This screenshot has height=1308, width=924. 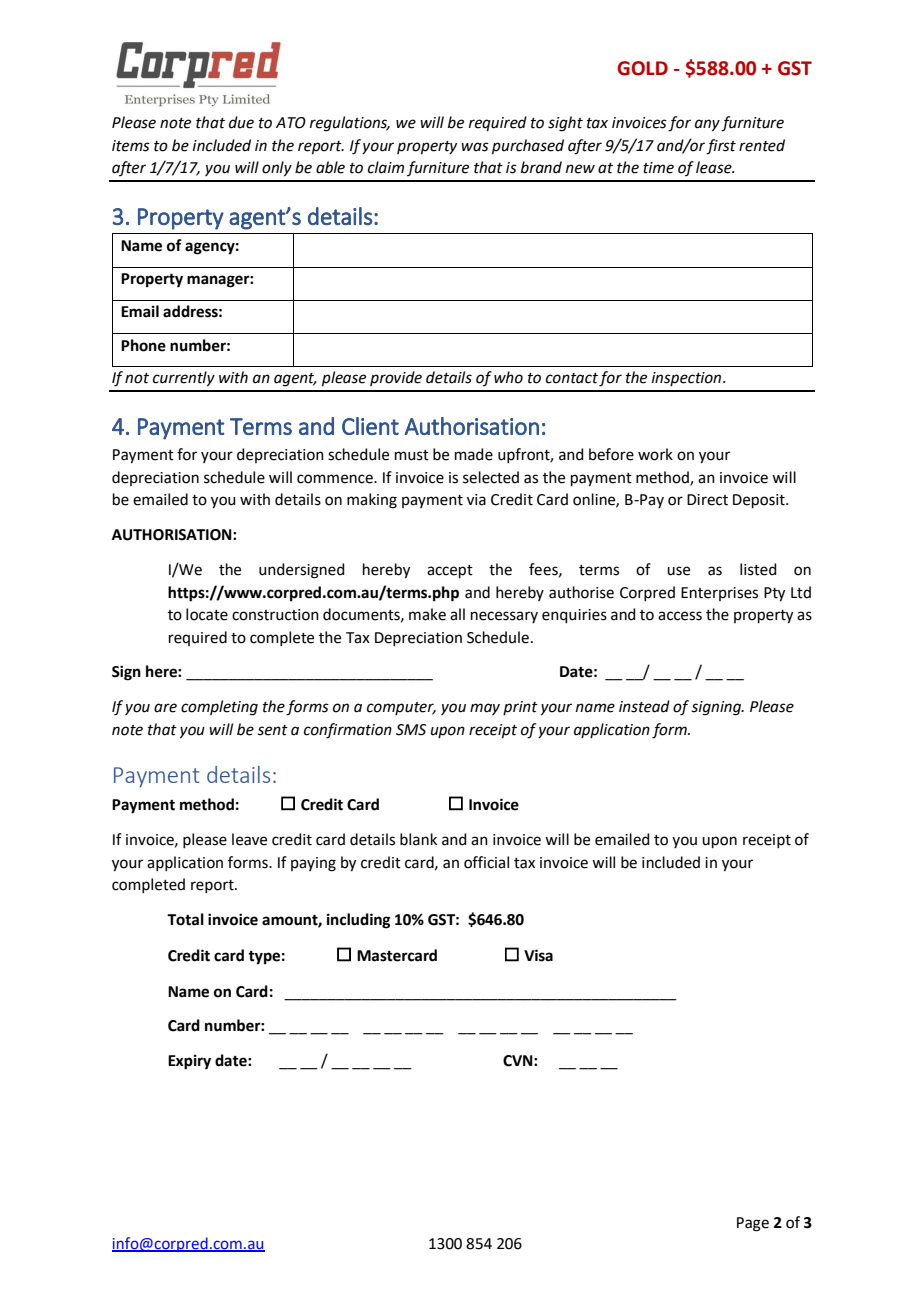 What do you see at coordinates (189, 1062) in the screenshot?
I see `Expiry` at bounding box center [189, 1062].
